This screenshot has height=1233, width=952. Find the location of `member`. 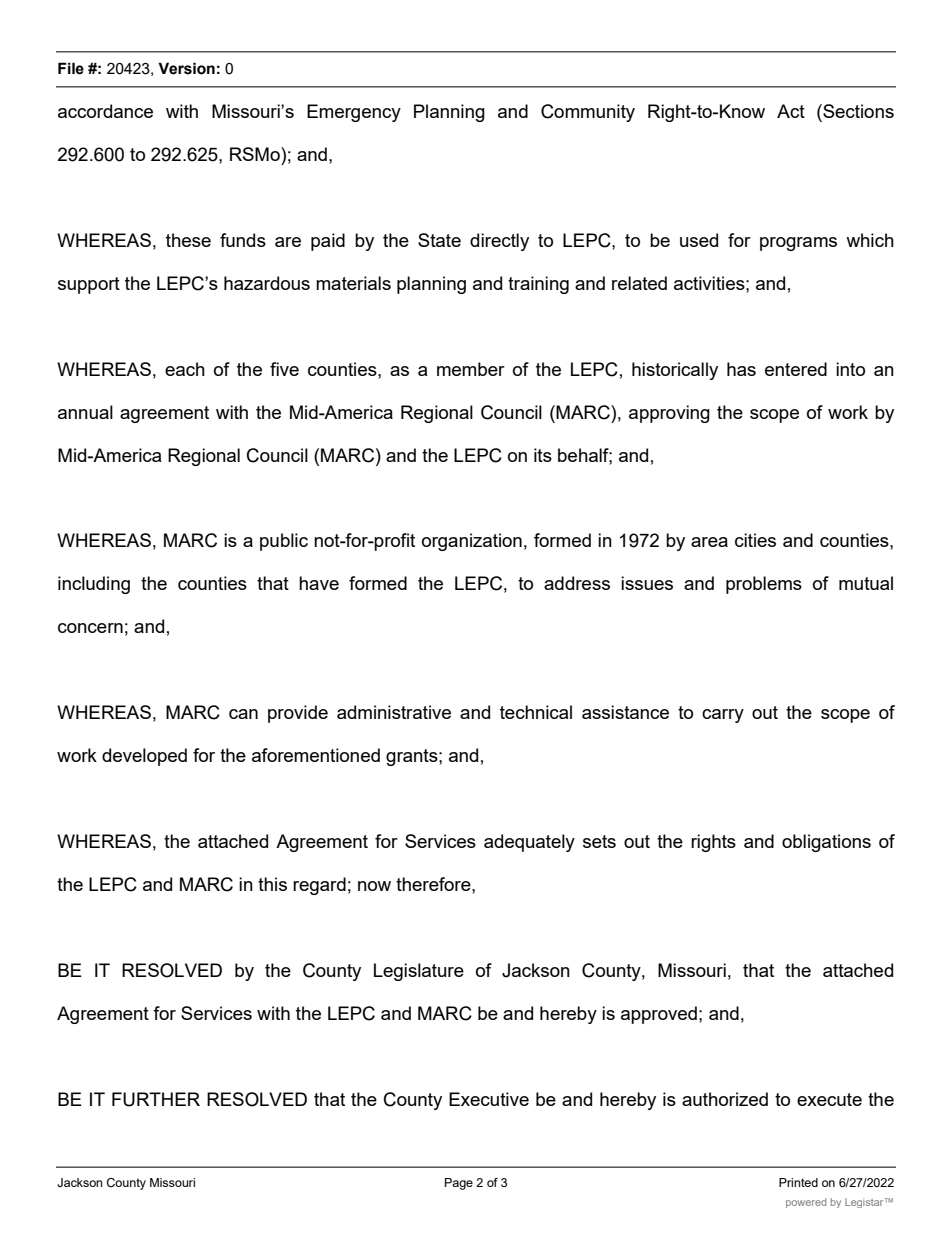

member is located at coordinates (471, 369).
